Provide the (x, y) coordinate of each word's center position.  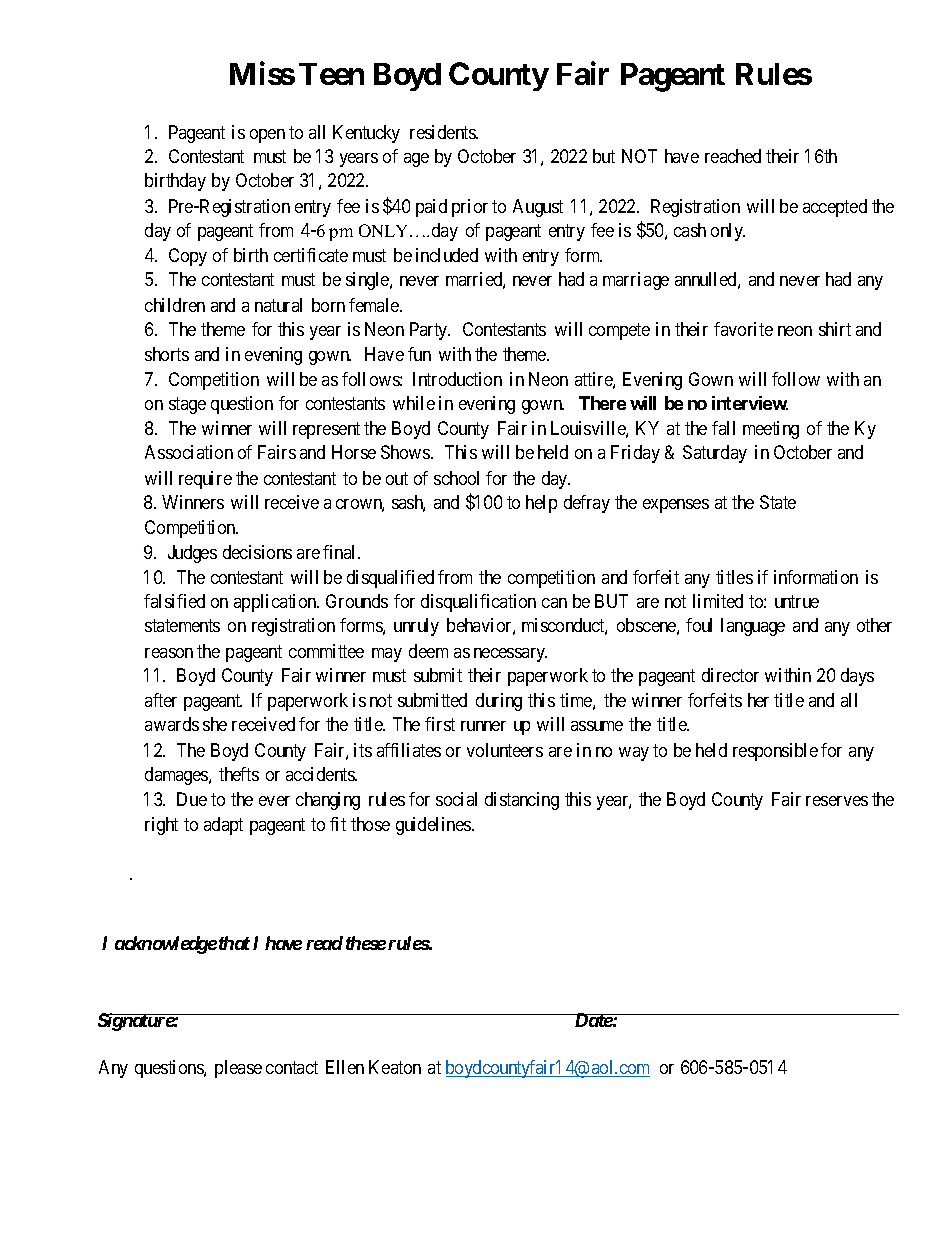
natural (278, 305)
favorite (743, 329)
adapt (223, 826)
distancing (522, 801)
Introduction (457, 379)
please (238, 1069)
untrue (797, 601)
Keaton (395, 1067)
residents (443, 132)
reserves (837, 801)
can (554, 603)
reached (733, 156)
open (267, 136)
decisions (257, 552)
